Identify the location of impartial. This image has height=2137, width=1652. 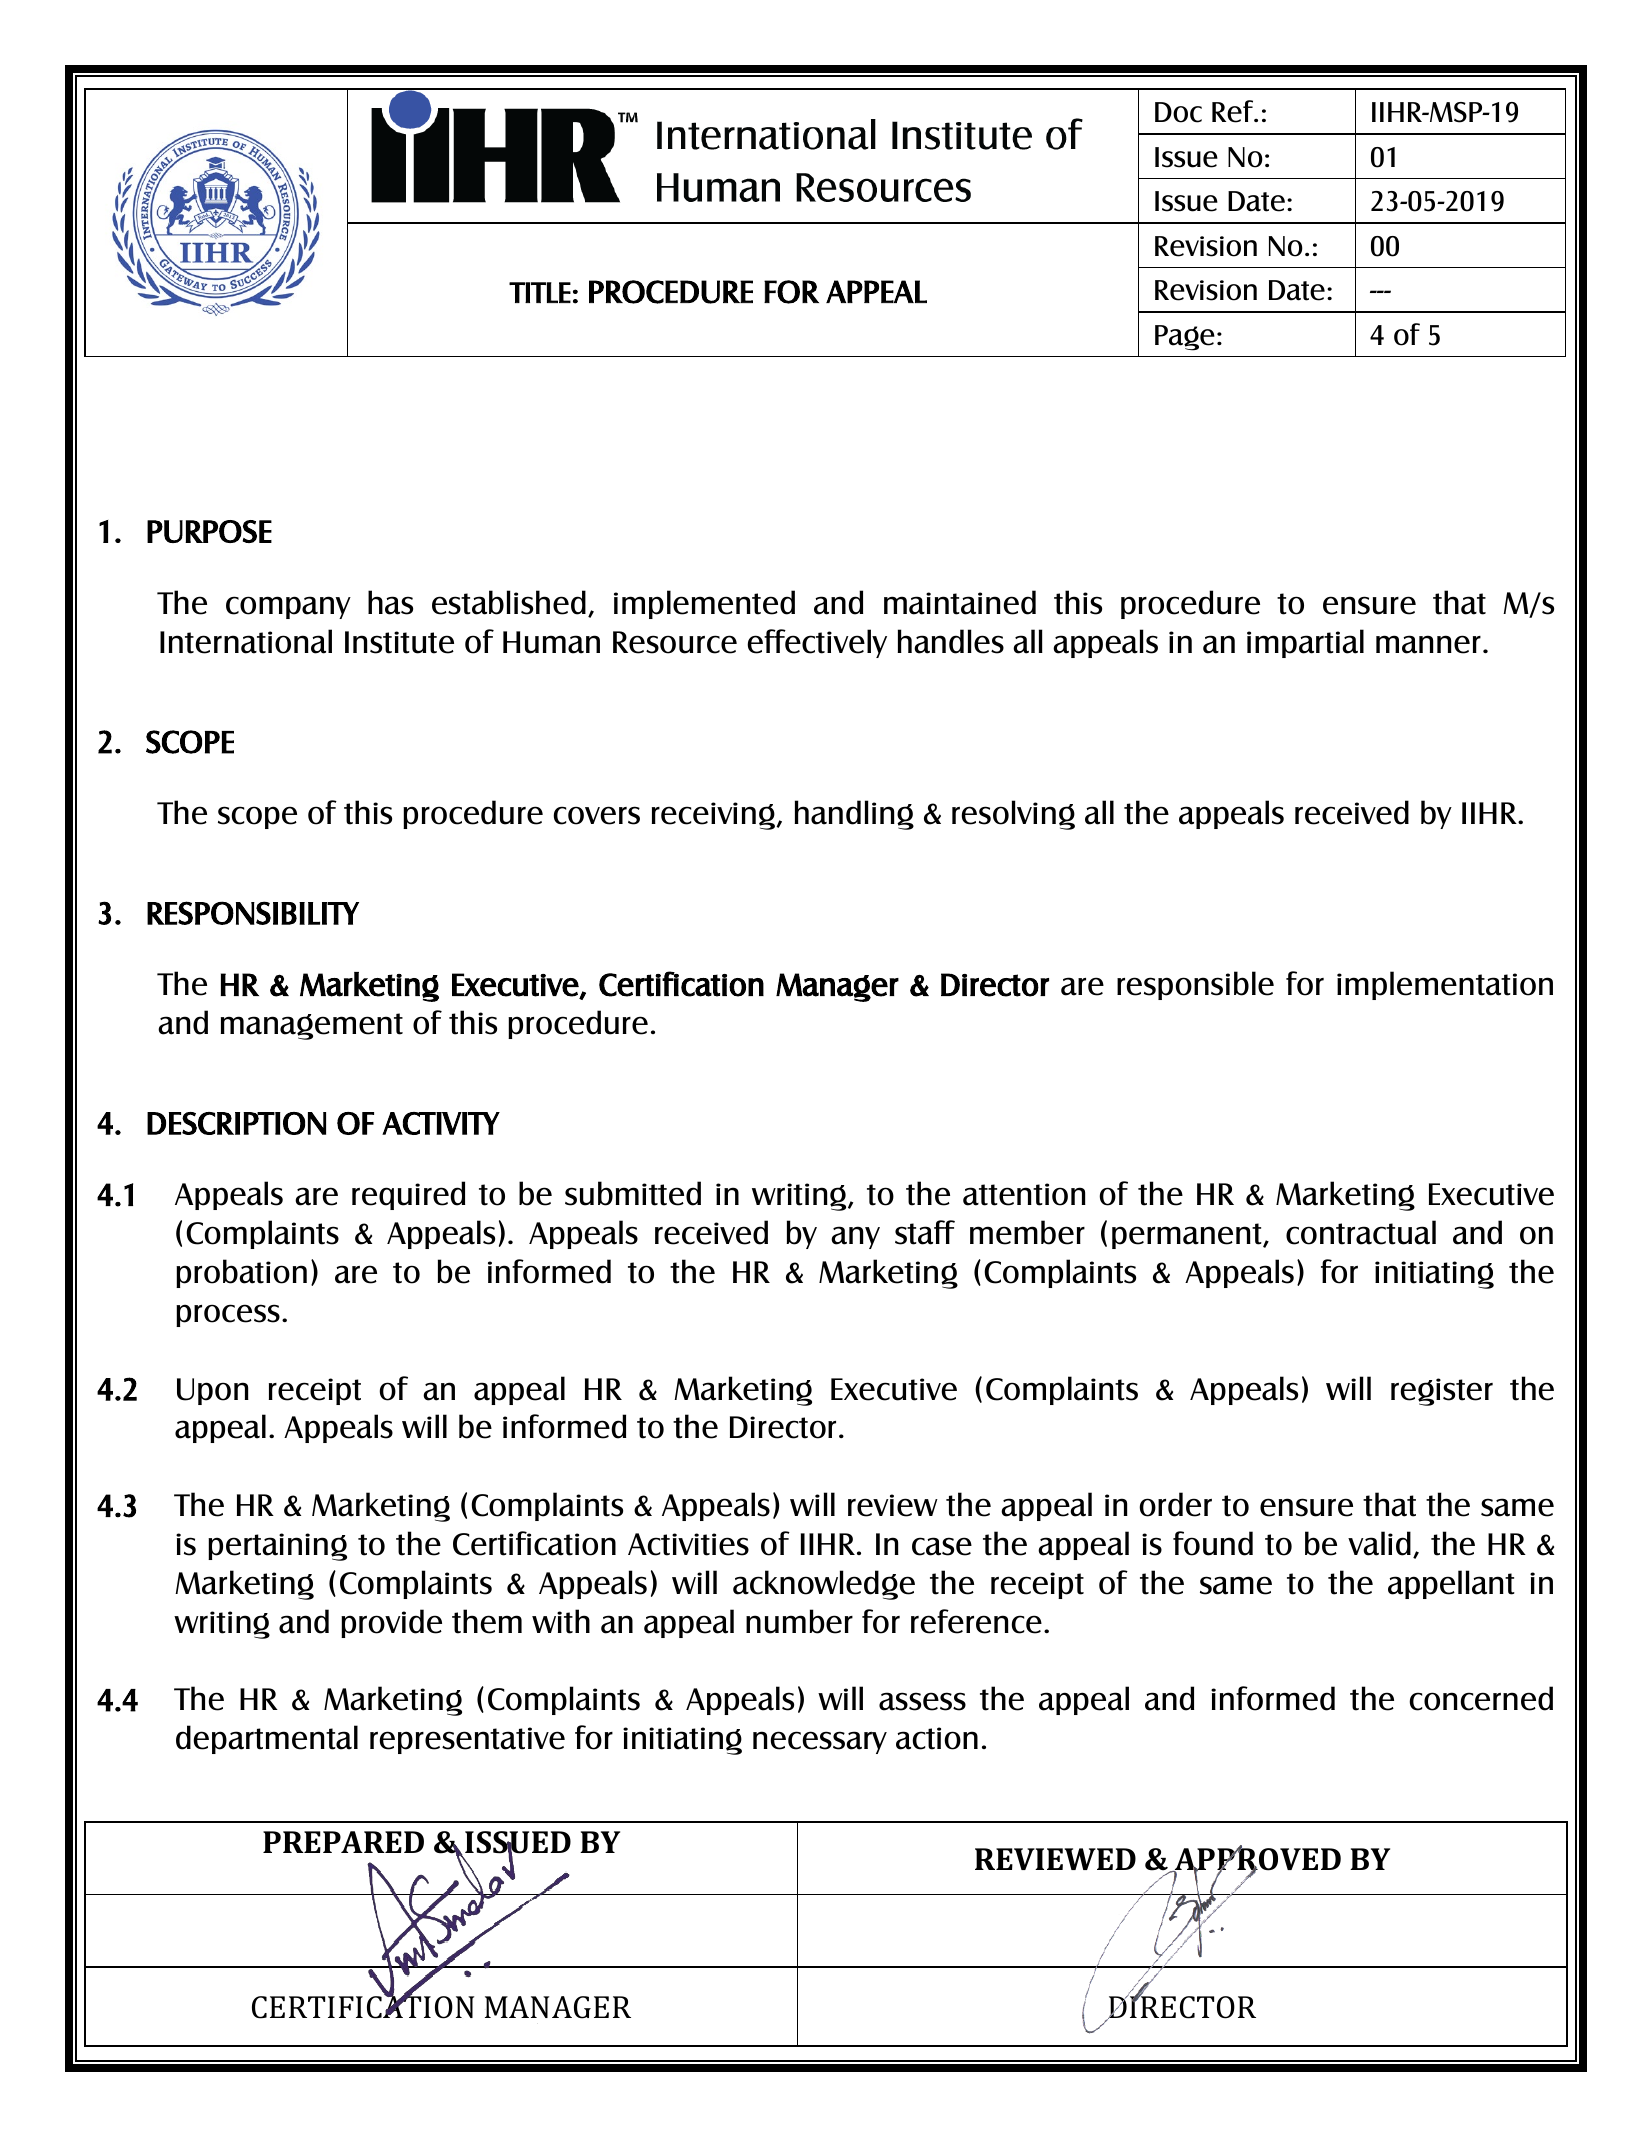
(1305, 643).
